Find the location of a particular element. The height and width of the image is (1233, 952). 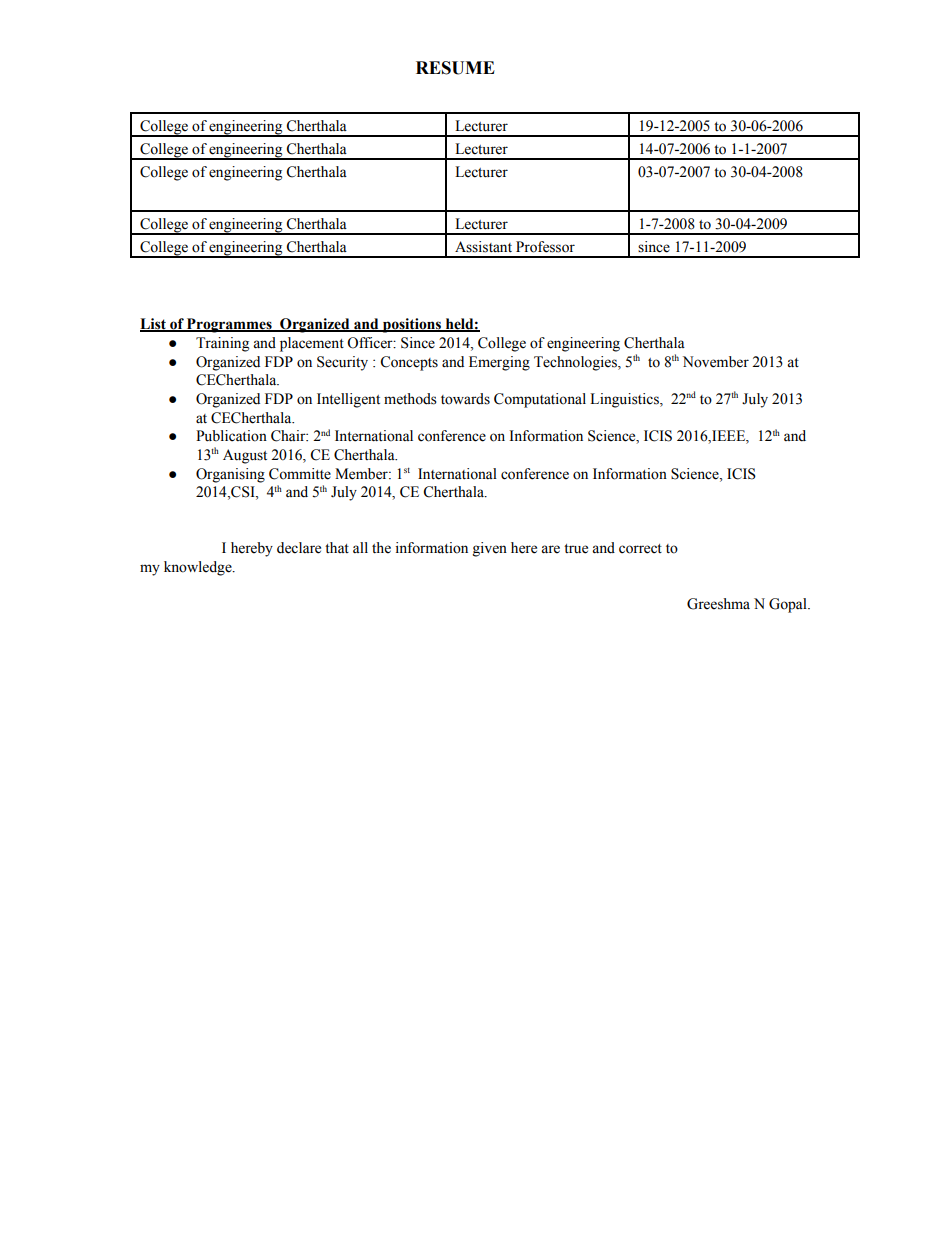

Professor is located at coordinates (545, 247).
